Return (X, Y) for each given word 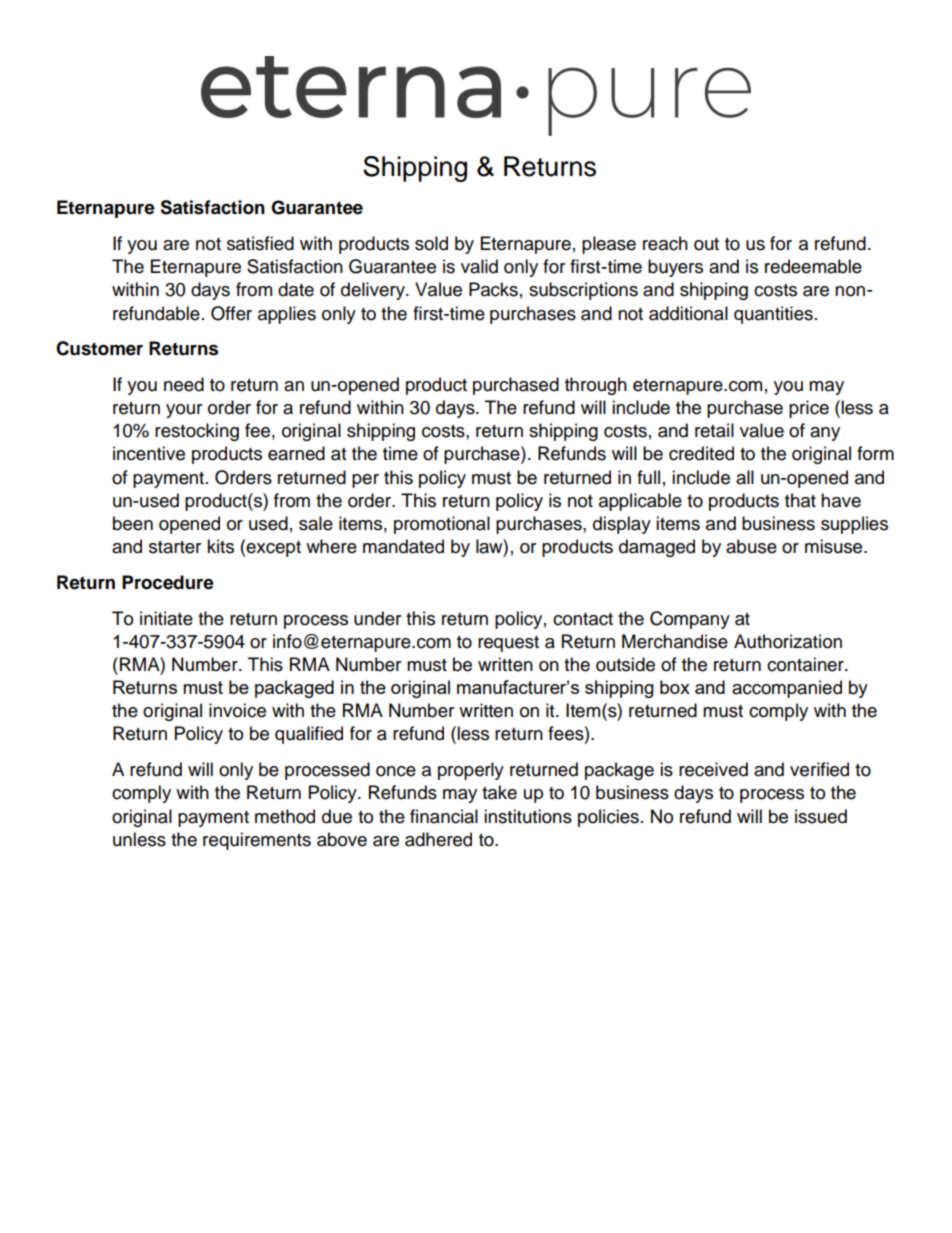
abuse (751, 546)
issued (821, 816)
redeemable (813, 266)
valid (479, 266)
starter (175, 547)
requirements (257, 841)
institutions (528, 816)
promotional (442, 525)
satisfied (260, 243)
